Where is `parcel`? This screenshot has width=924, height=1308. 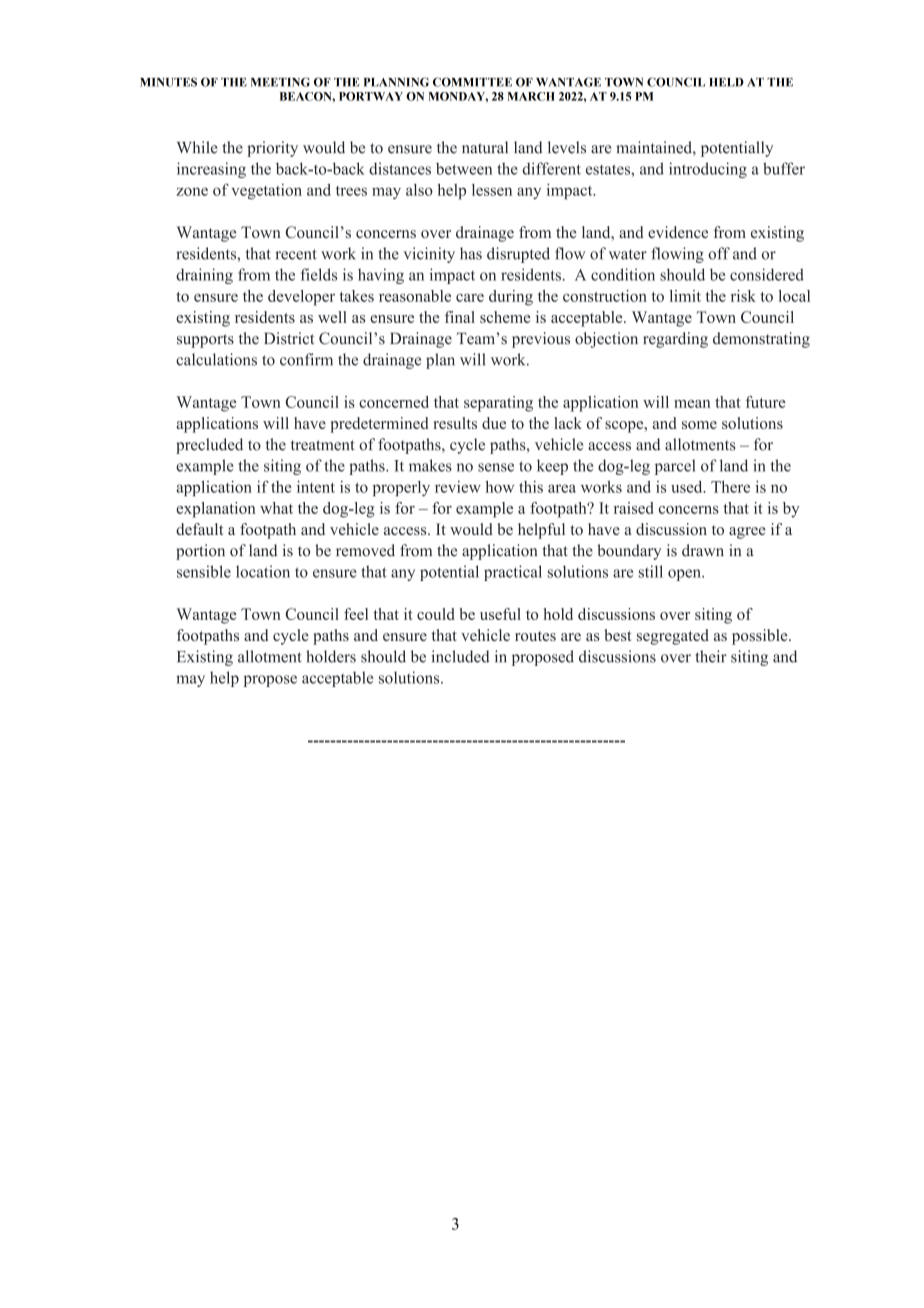
parcel is located at coordinates (675, 467).
